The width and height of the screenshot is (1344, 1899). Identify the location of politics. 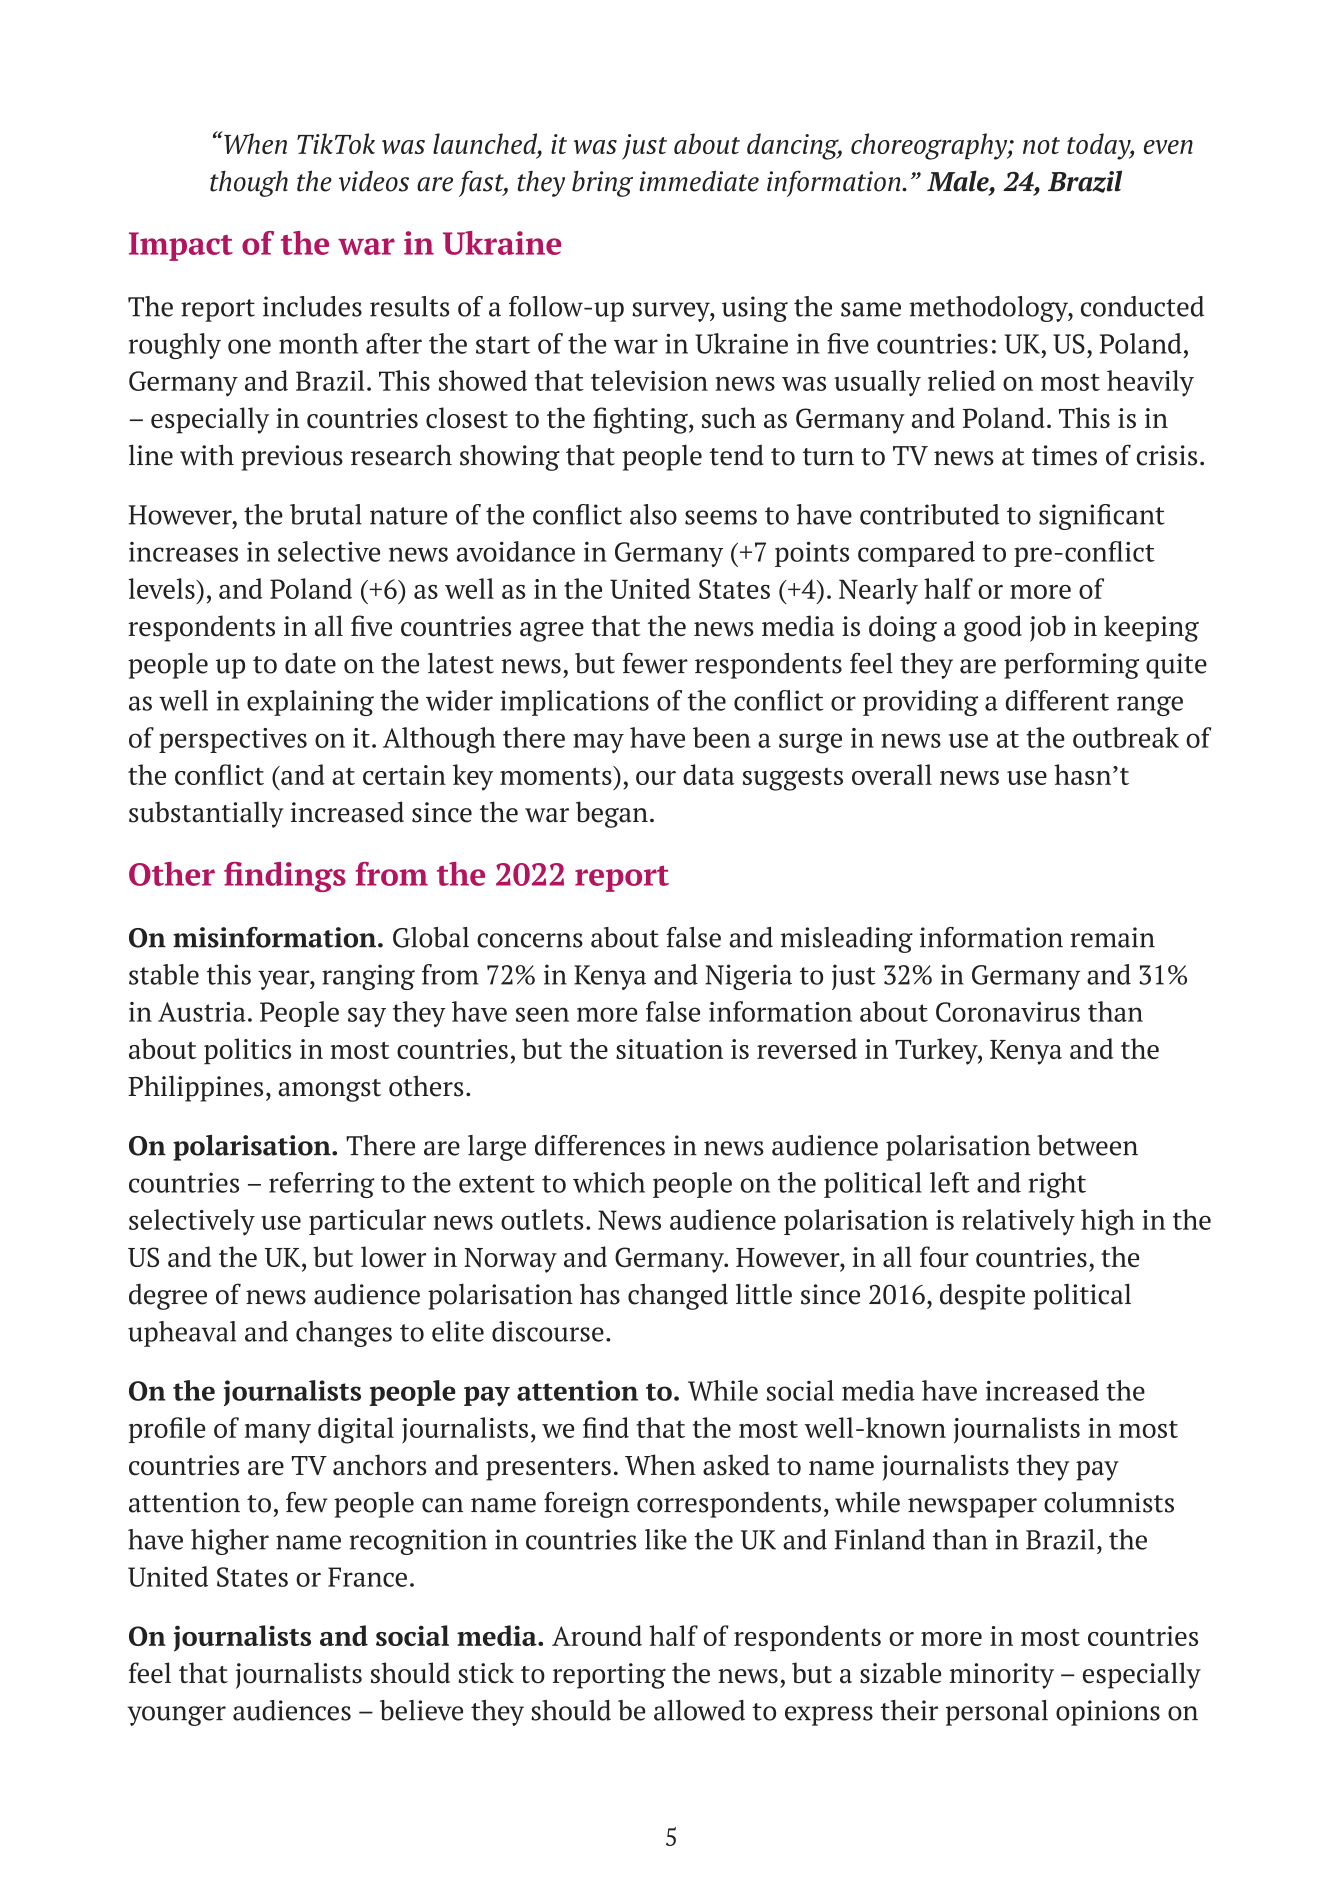
(247, 1051).
